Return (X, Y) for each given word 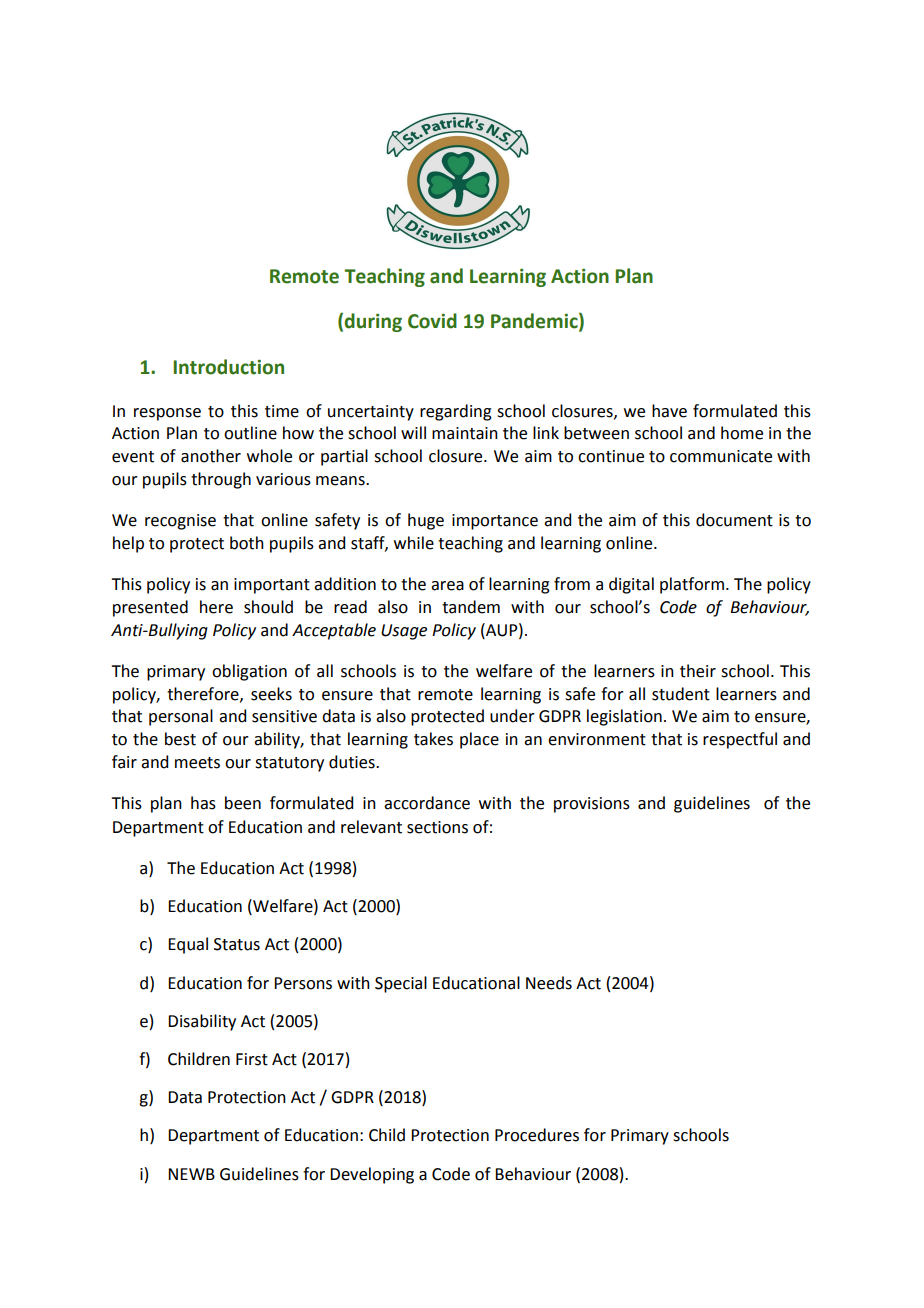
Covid (432, 321)
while (414, 543)
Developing (372, 1175)
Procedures (537, 1135)
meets (197, 763)
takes (433, 739)
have (669, 411)
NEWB (191, 1174)
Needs (549, 983)
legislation (624, 717)
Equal (188, 945)
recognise (180, 522)
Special (401, 984)
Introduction (228, 367)
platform (692, 585)
